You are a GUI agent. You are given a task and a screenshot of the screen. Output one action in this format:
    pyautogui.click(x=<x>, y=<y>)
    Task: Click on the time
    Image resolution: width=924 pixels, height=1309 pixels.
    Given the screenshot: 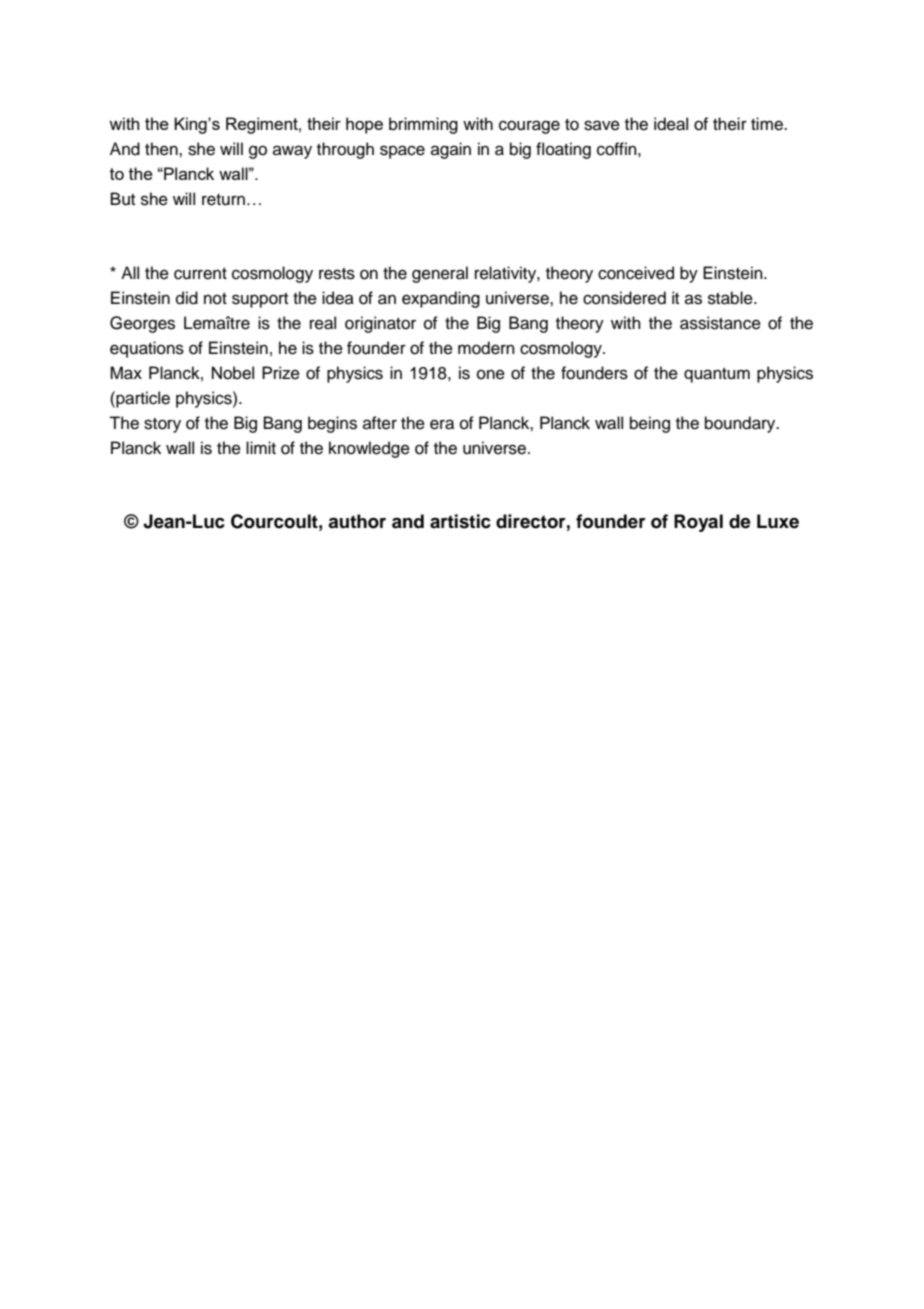 What is the action you would take?
    pyautogui.click(x=768, y=124)
